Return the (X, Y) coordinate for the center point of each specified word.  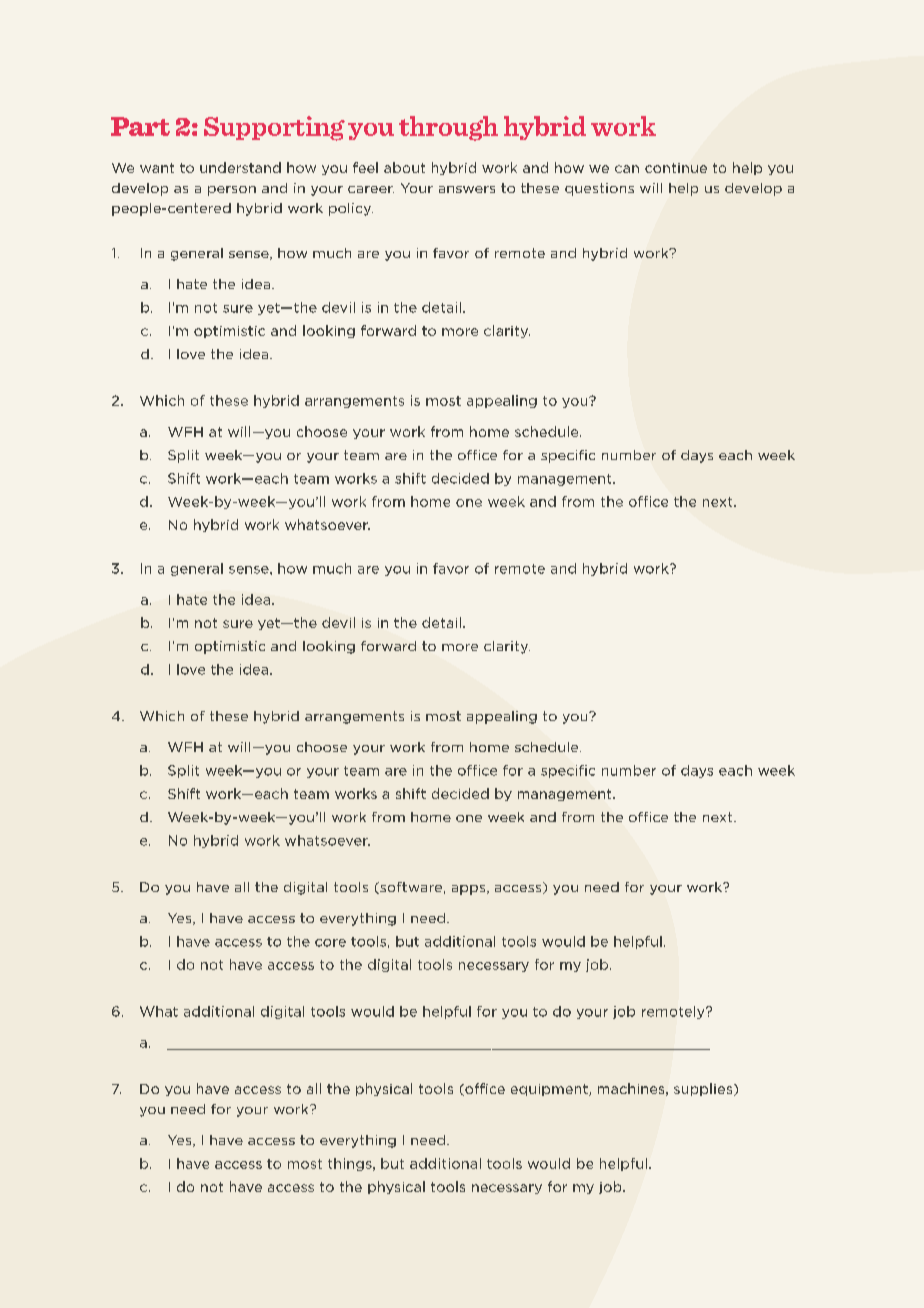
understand (240, 167)
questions (599, 189)
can (627, 169)
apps (470, 890)
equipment (550, 1090)
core (330, 943)
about (404, 167)
